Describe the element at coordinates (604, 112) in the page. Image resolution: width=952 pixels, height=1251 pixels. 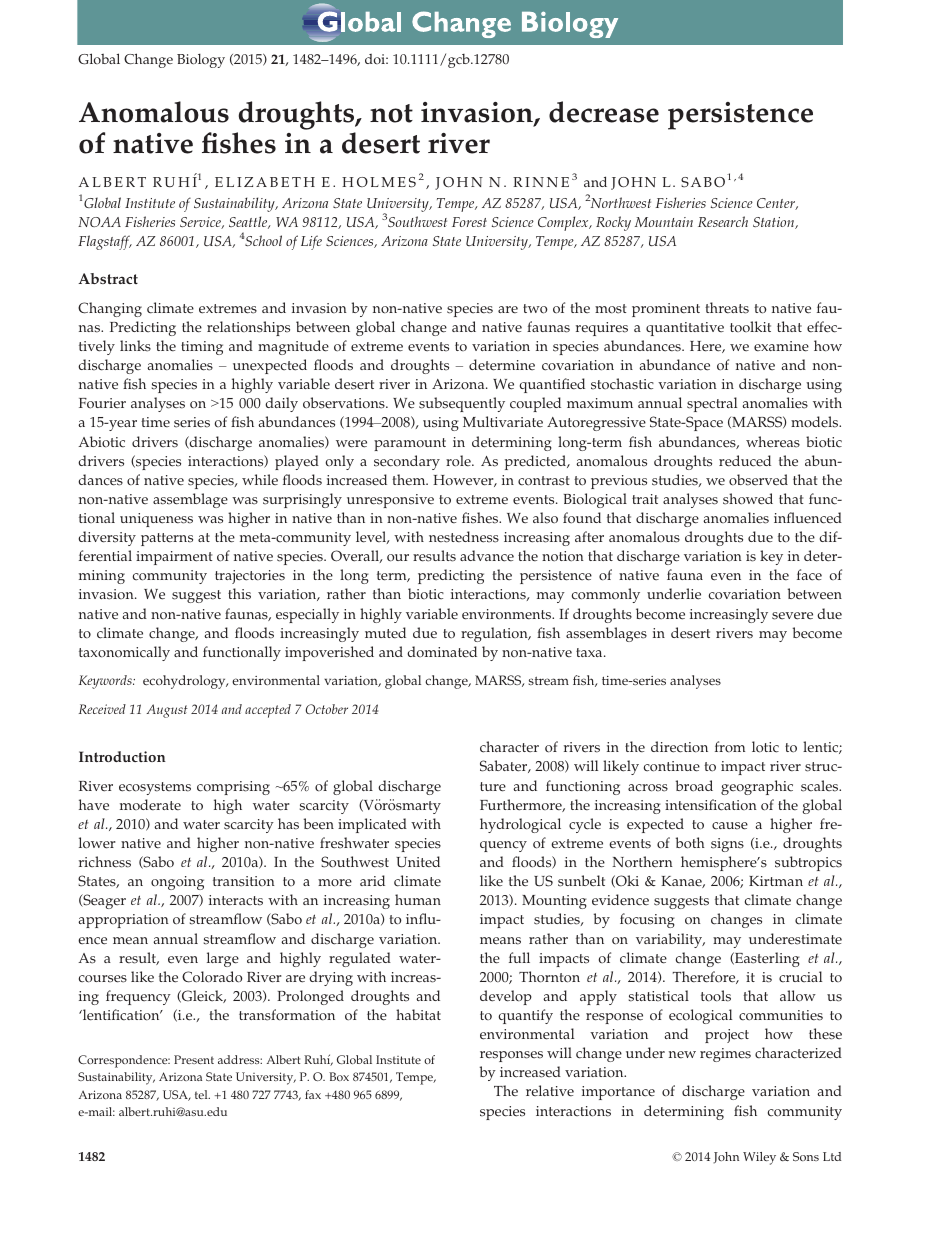
I see `decrease` at that location.
